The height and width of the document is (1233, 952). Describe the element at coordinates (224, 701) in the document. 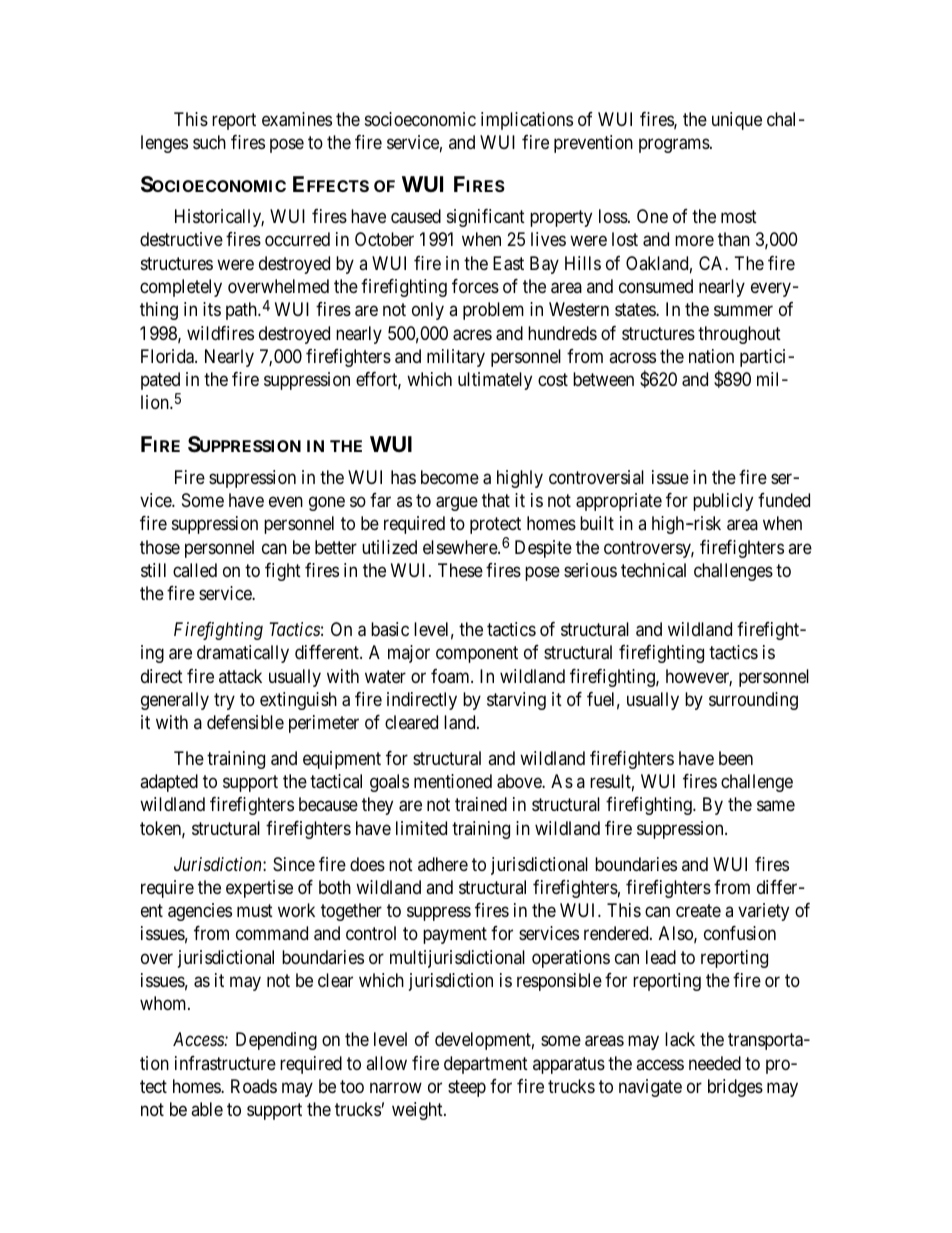

I see `try` at that location.
